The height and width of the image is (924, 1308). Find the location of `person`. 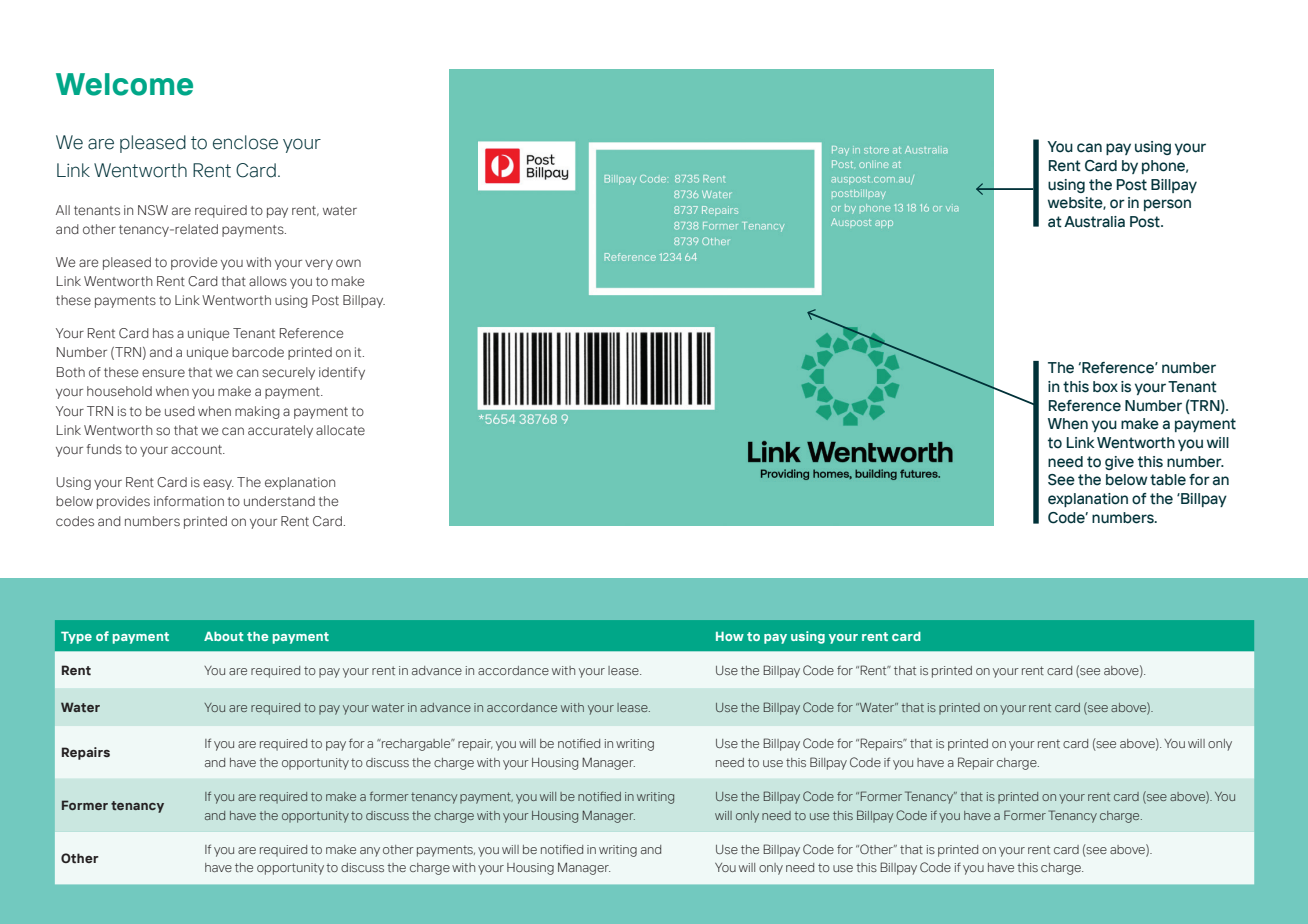

person is located at coordinates (1167, 205).
